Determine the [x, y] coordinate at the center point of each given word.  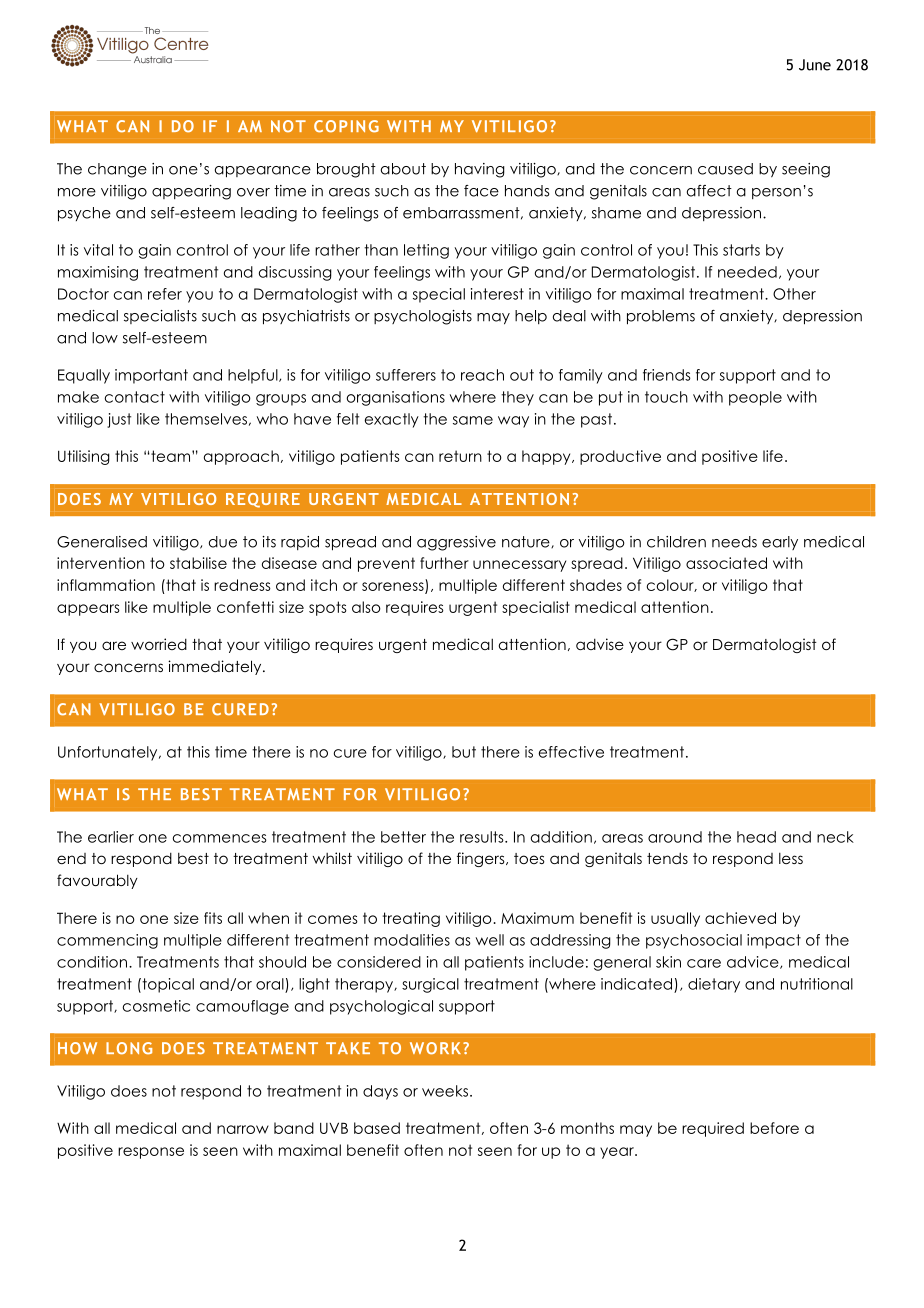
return [460, 456]
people [755, 398]
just [119, 420]
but [464, 752]
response [151, 1153]
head [756, 837]
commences [220, 838]
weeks [445, 1091]
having [480, 170]
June [815, 65]
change [117, 170]
